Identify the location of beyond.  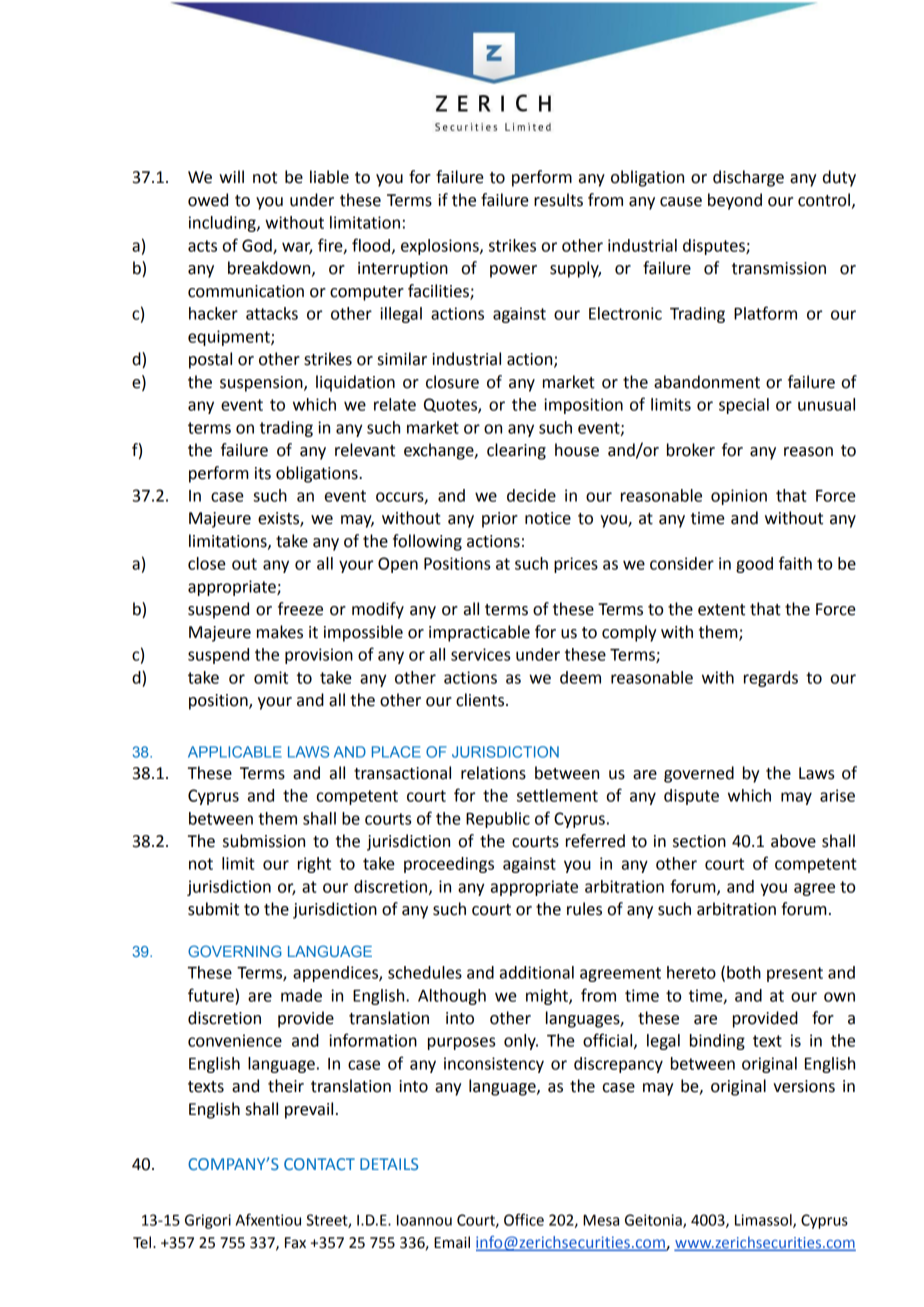
(735, 201).
